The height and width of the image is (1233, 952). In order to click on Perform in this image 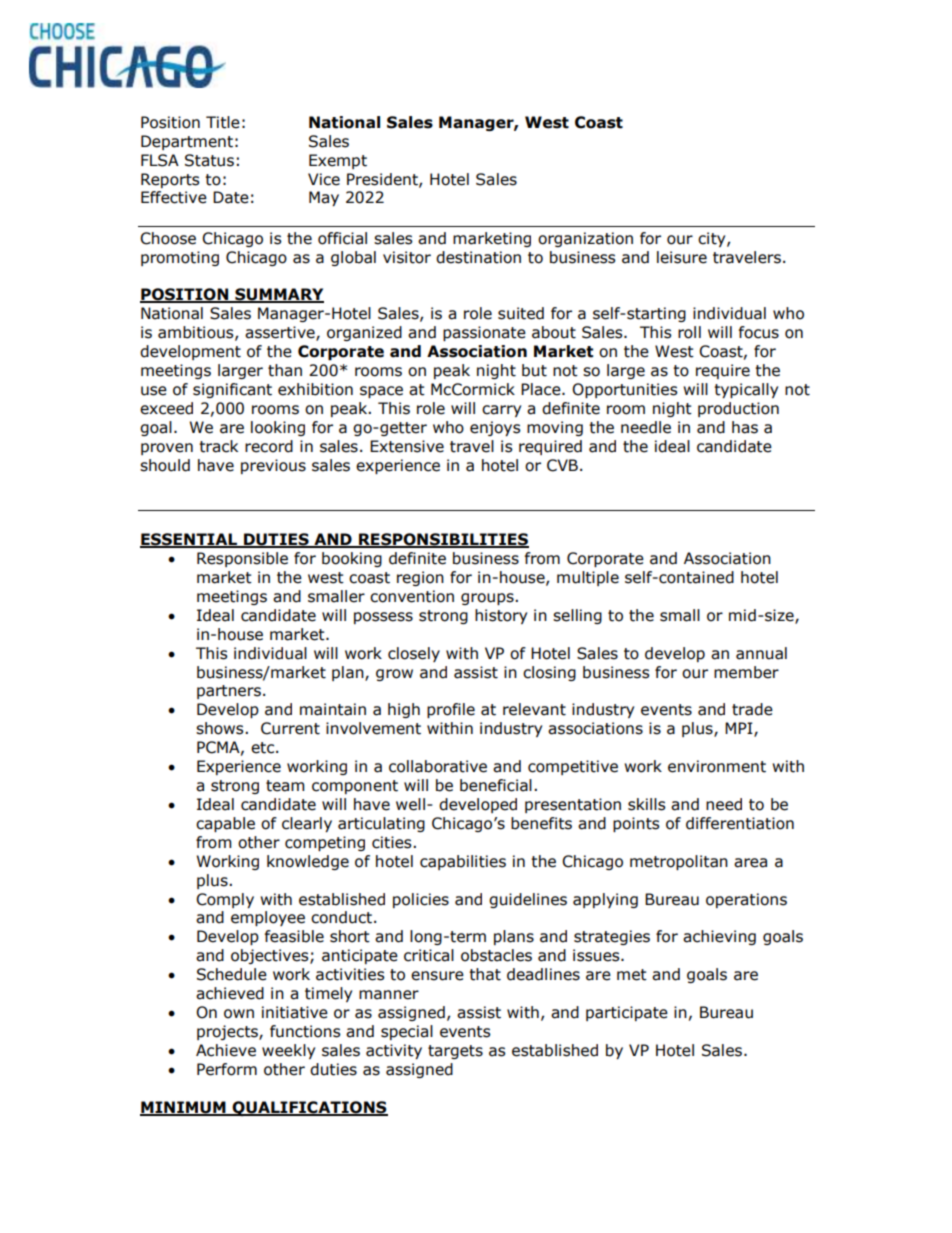, I will do `click(227, 1069)`.
